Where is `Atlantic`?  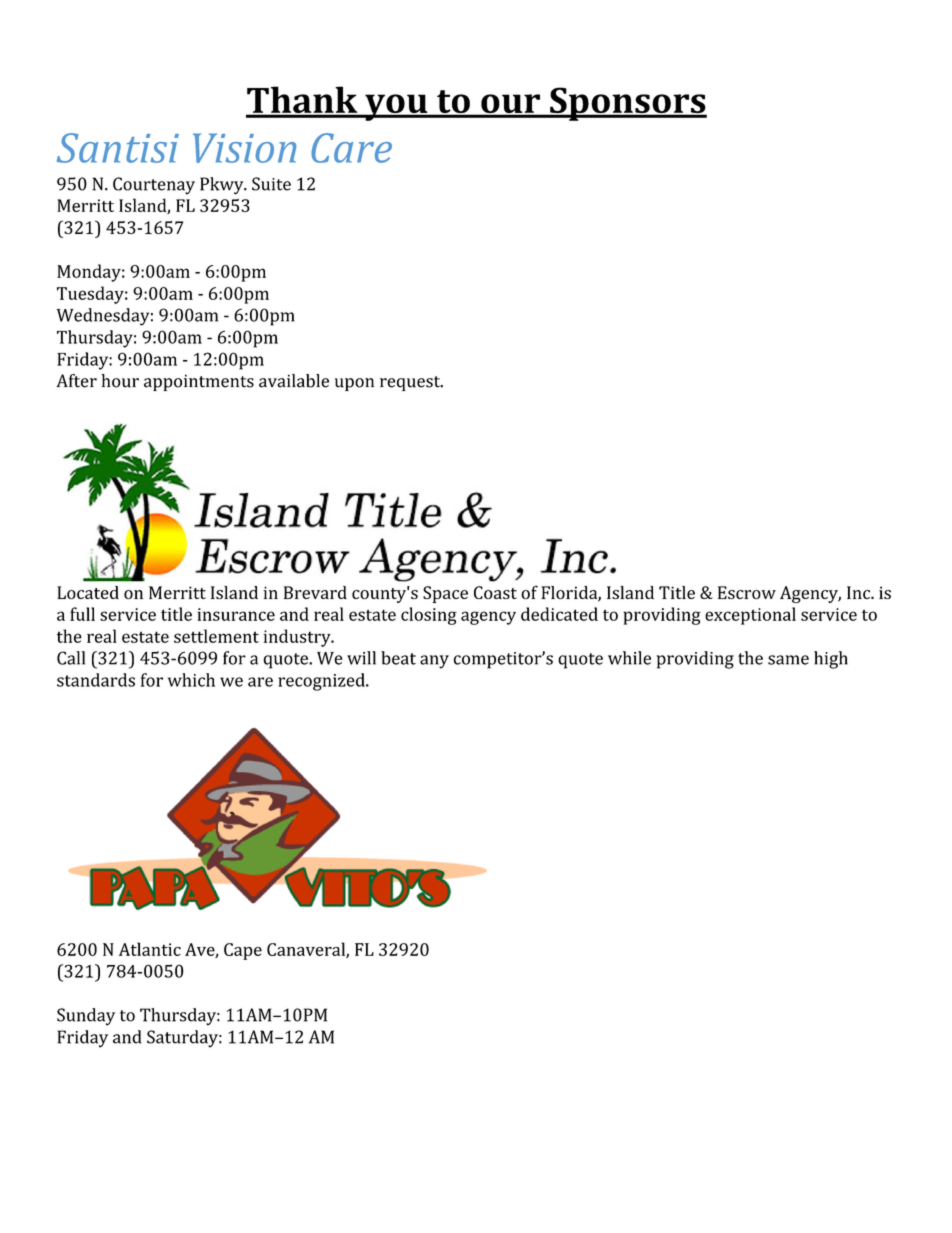
Atlantic is located at coordinates (150, 949).
